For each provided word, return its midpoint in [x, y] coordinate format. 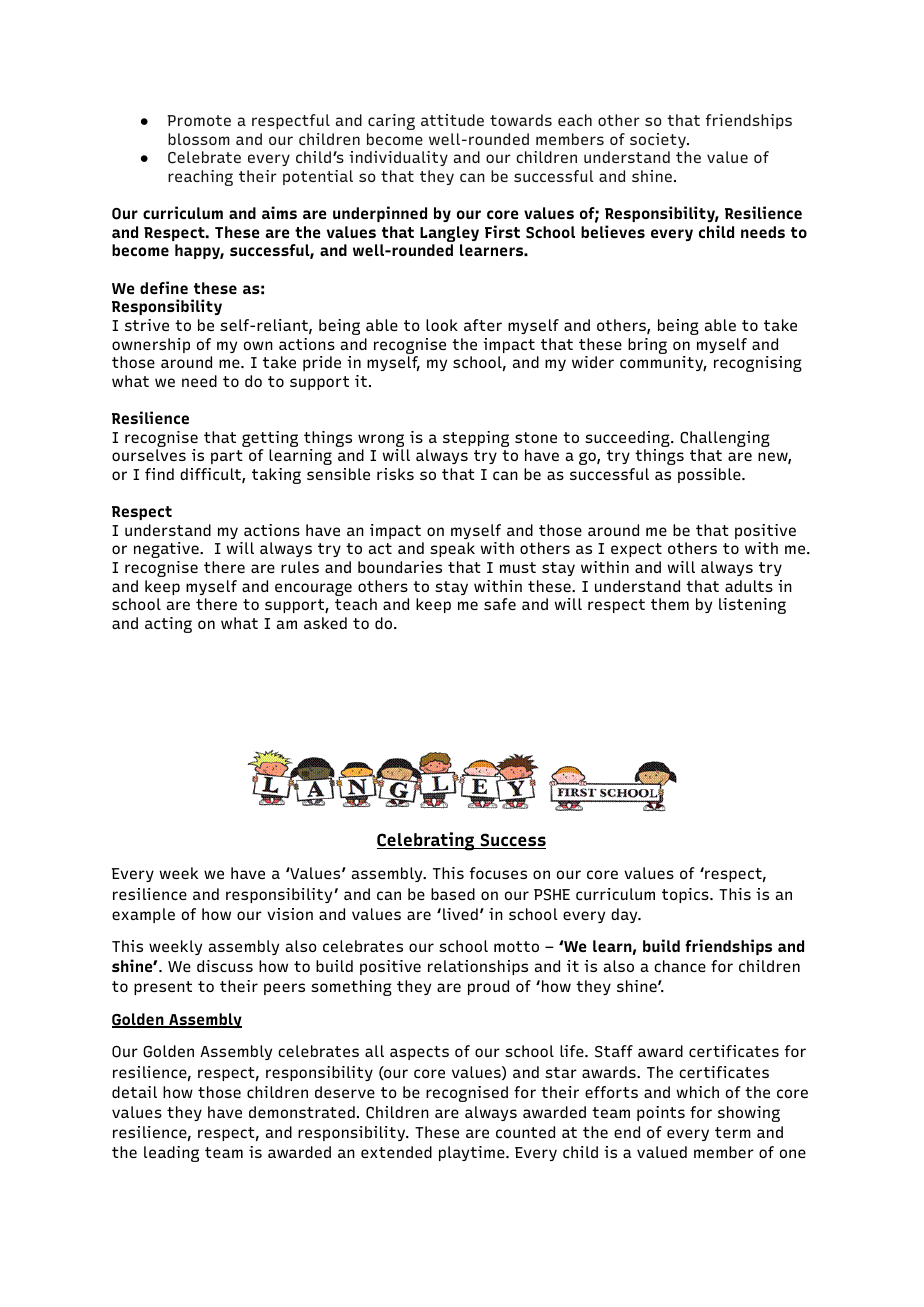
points [661, 1113]
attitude [452, 120]
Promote [199, 120]
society [659, 140]
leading [171, 1154]
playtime [473, 1153]
